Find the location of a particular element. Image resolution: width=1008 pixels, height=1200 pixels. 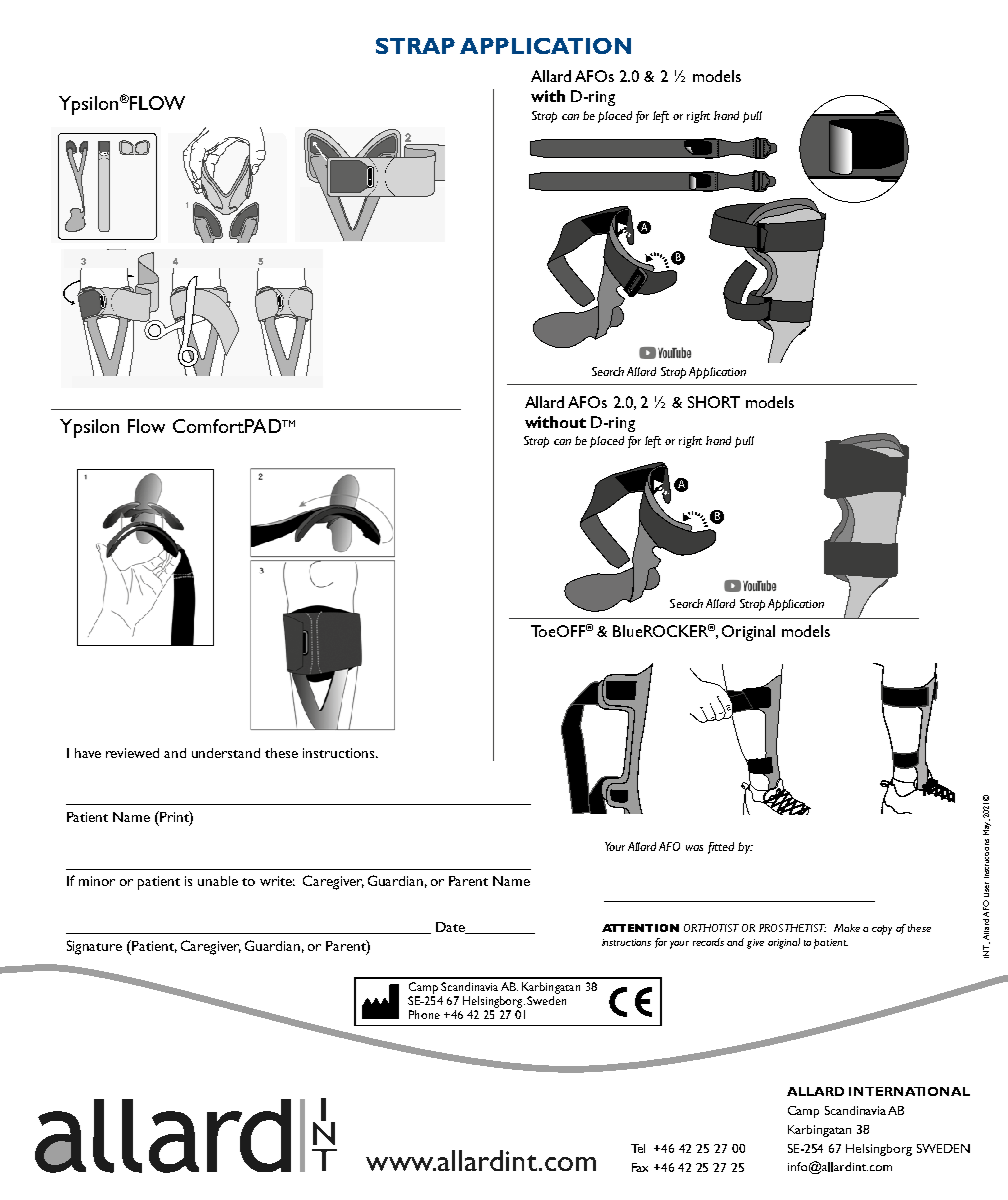

records is located at coordinates (708, 942).
